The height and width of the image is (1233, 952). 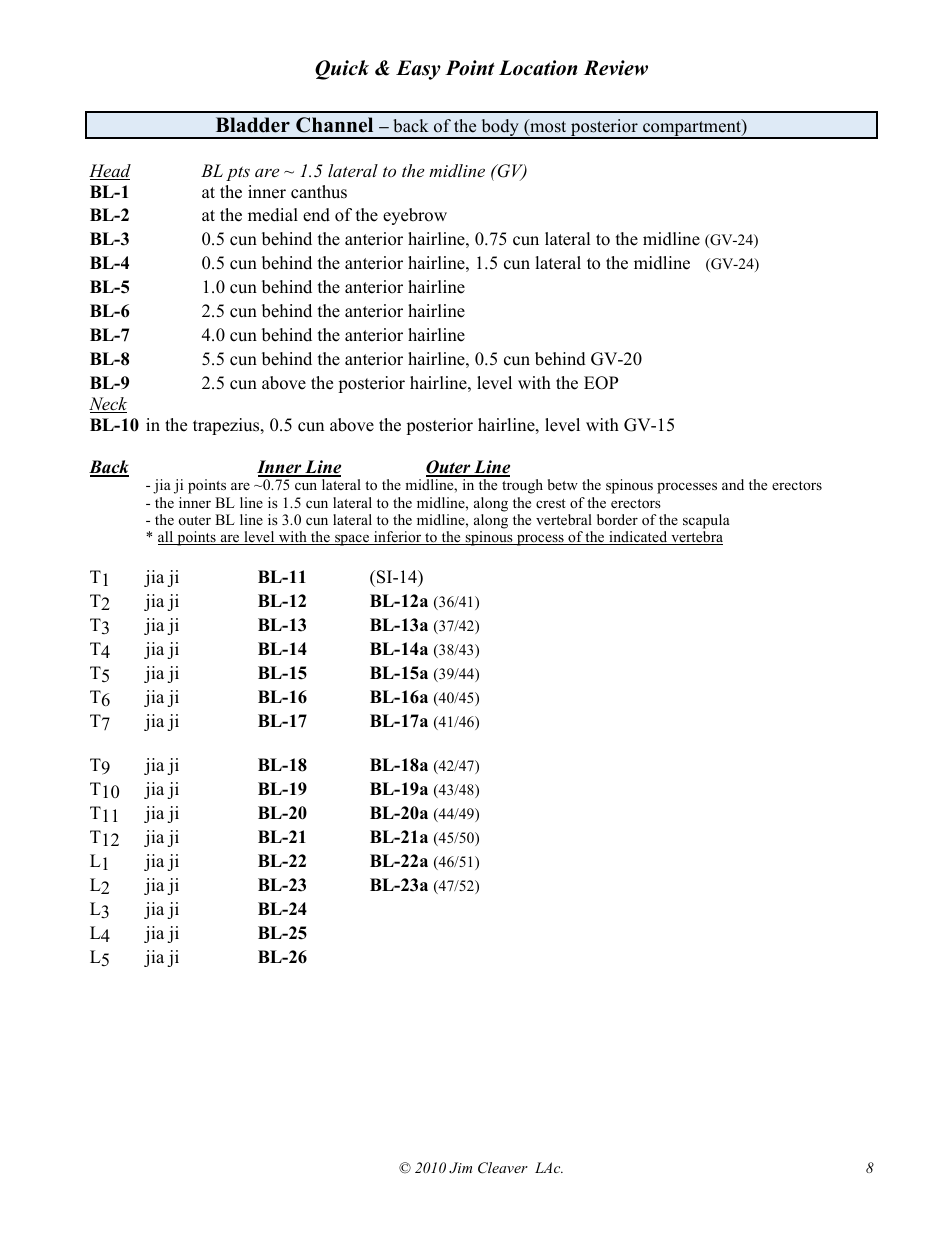 What do you see at coordinates (398, 538) in the image?
I see `inferior` at bounding box center [398, 538].
